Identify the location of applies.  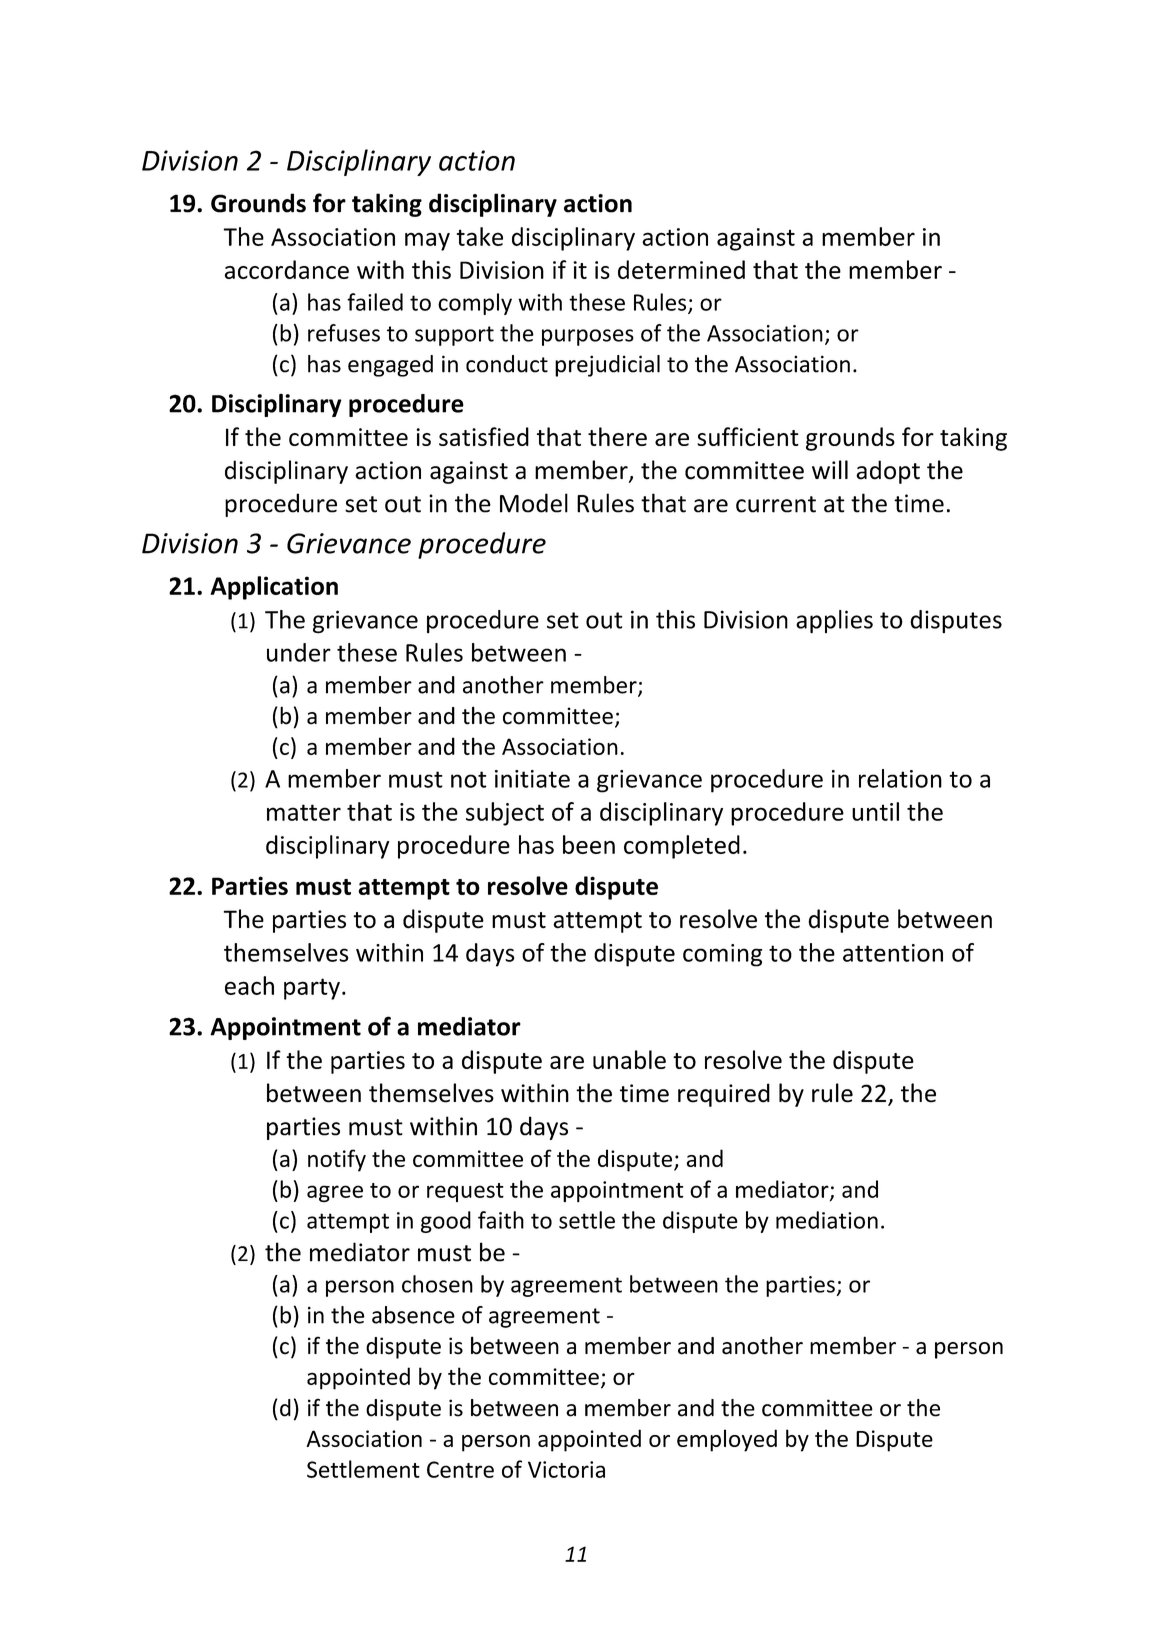
(834, 622).
